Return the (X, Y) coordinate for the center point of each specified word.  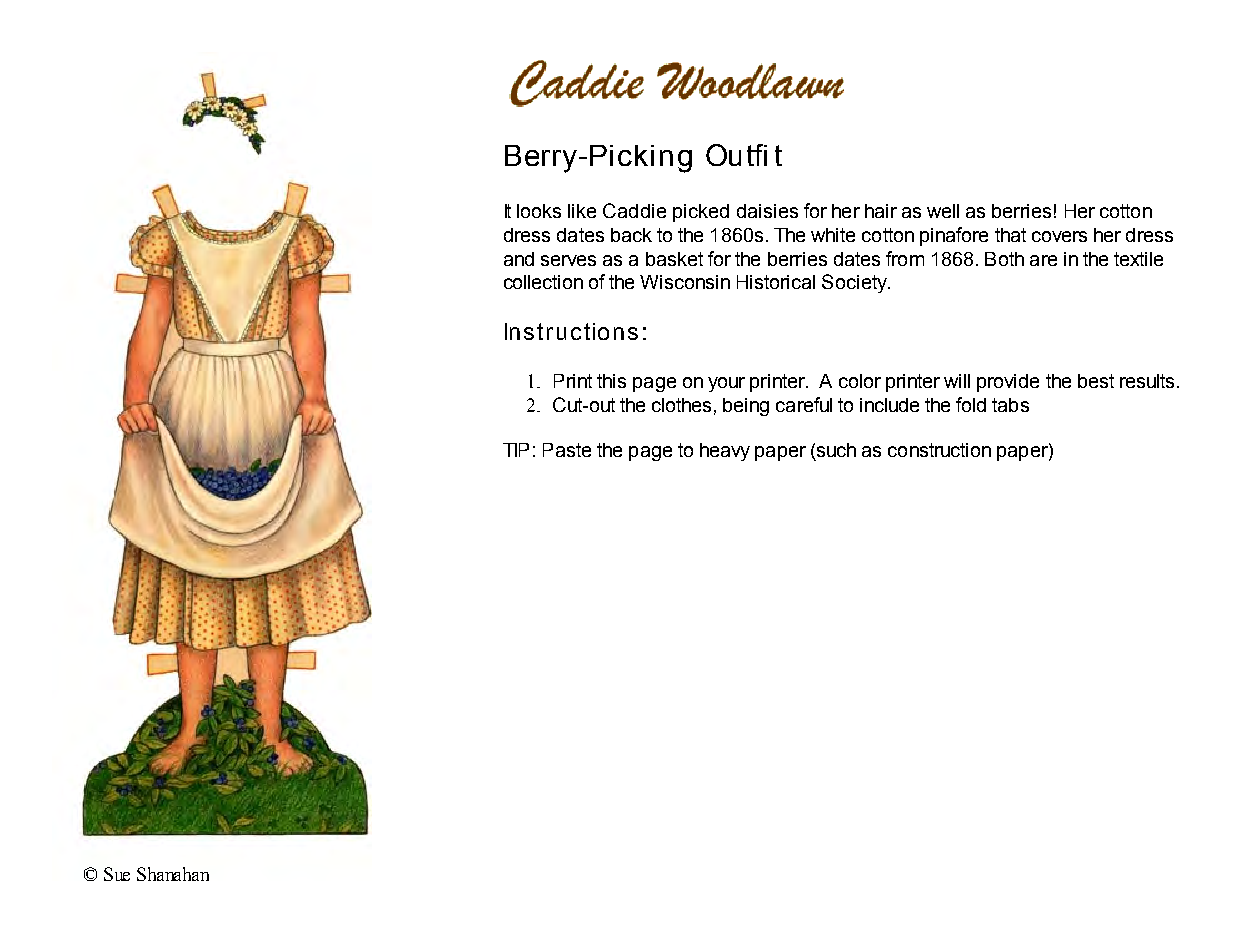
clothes (681, 405)
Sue (117, 874)
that (1010, 235)
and (519, 259)
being (746, 407)
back (631, 235)
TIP (516, 450)
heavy (725, 452)
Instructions (571, 331)
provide (1008, 383)
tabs (1010, 405)
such (836, 450)
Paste (567, 450)
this (611, 381)
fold (971, 404)
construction (939, 450)
